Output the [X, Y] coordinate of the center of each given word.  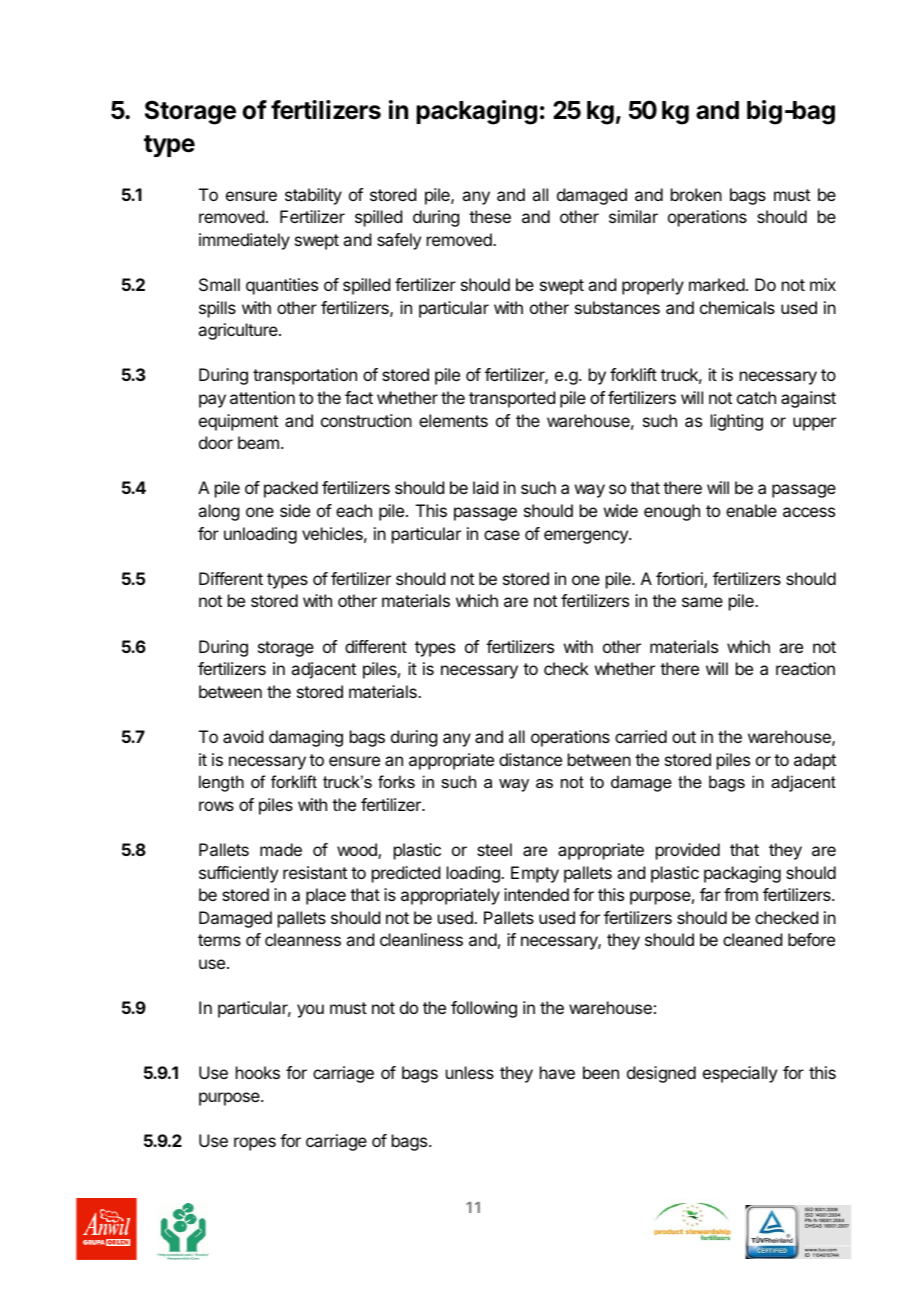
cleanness [303, 939]
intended [536, 894]
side [295, 510]
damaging [306, 738]
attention [262, 397]
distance [530, 759]
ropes [255, 1144]
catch [756, 397]
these [490, 216]
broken [696, 194]
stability [313, 196]
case [502, 535]
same [702, 602]
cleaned [752, 939]
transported [512, 399]
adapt [815, 761]
